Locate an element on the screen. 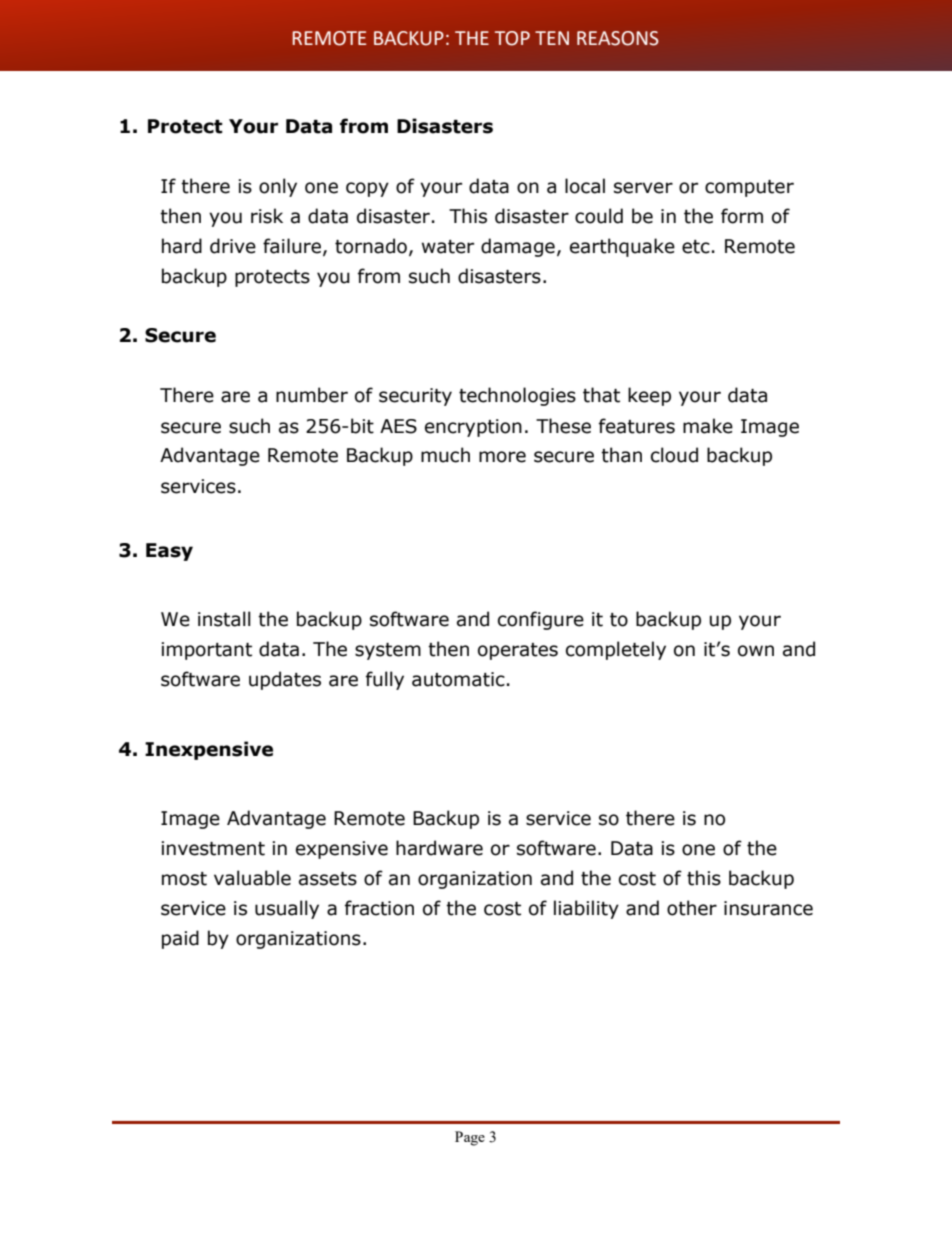 The image size is (952, 1233). Page is located at coordinates (470, 1138).
